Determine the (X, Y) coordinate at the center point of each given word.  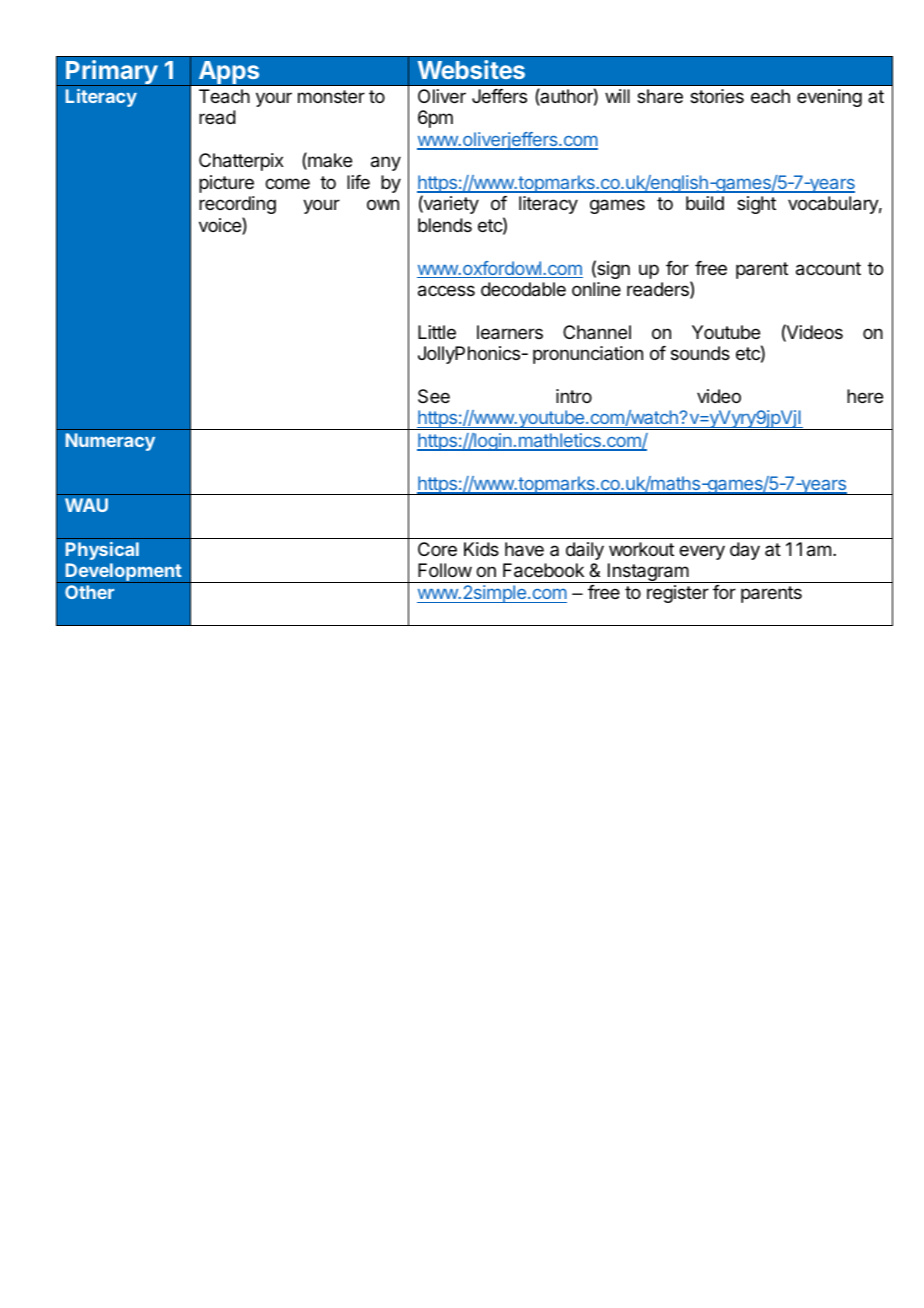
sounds (700, 353)
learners (510, 332)
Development (123, 573)
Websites (471, 69)
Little (437, 332)
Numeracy (110, 442)
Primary (111, 73)
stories (717, 96)
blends (445, 225)
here (865, 396)
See (434, 396)
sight (756, 205)
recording (237, 205)
